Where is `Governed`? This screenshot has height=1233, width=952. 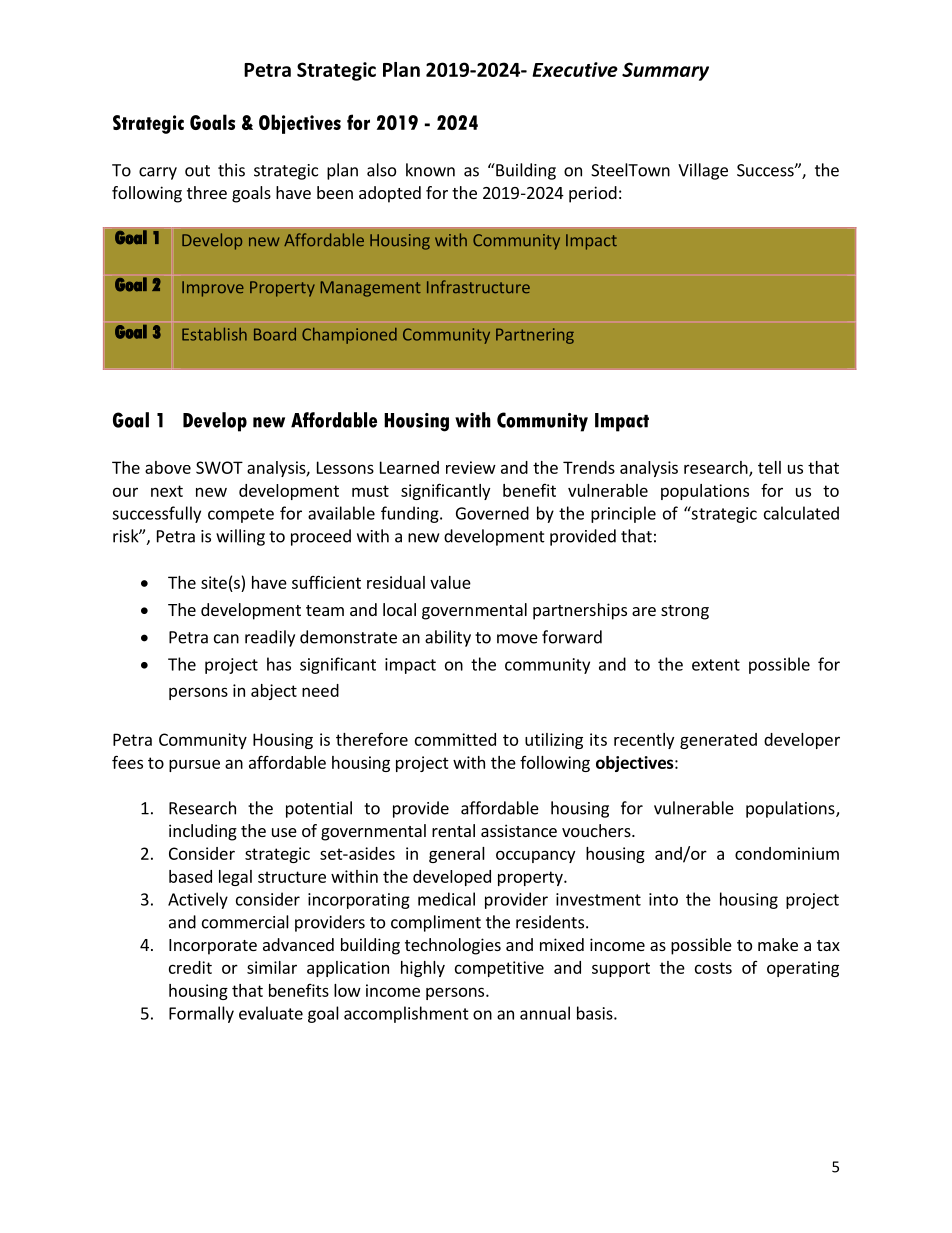 Governed is located at coordinates (492, 513).
